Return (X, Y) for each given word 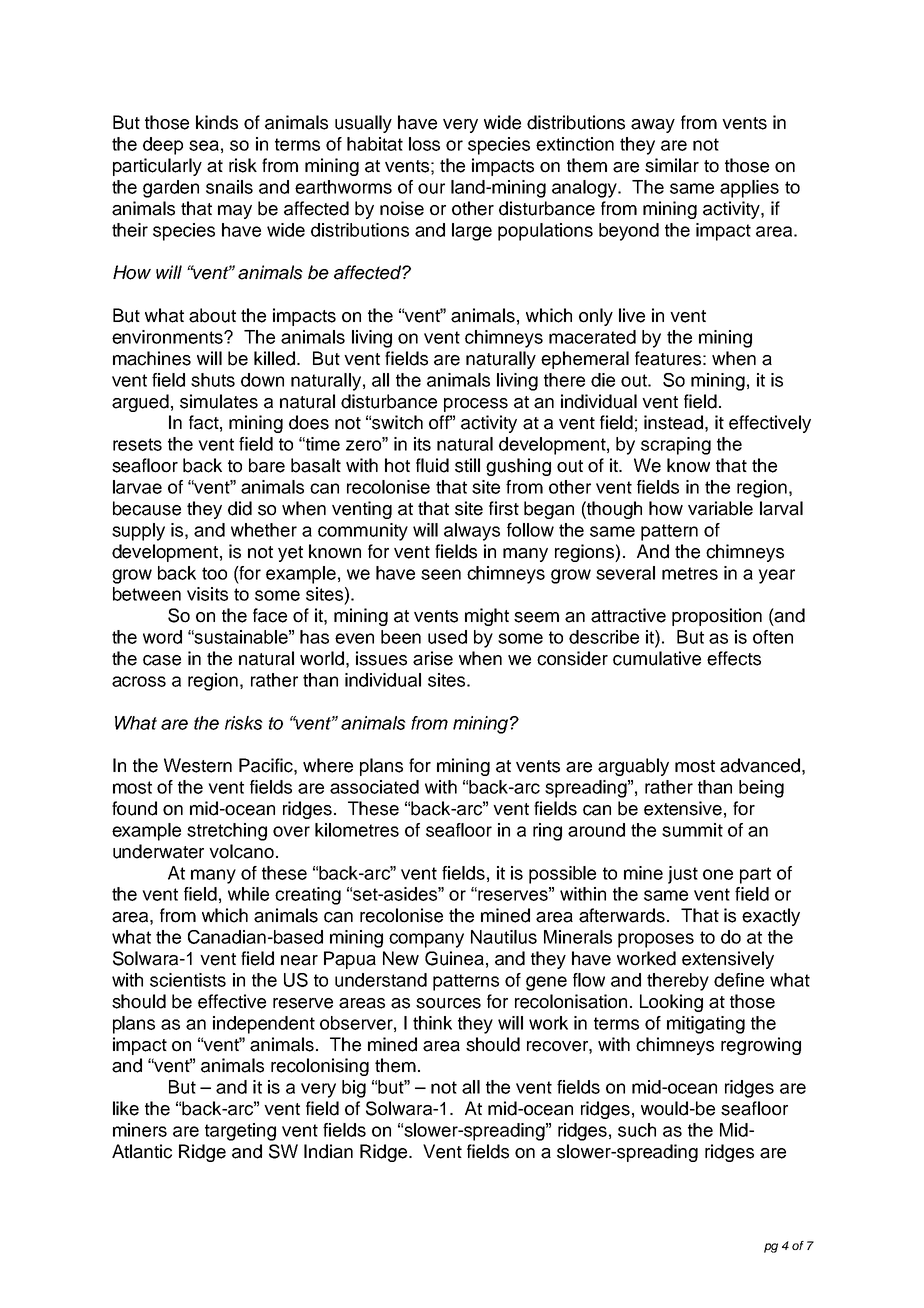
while (248, 894)
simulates (219, 401)
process (476, 405)
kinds (217, 122)
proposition (717, 617)
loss (424, 144)
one (718, 874)
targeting (240, 1132)
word (162, 637)
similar (672, 165)
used (447, 637)
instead (673, 422)
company (426, 940)
